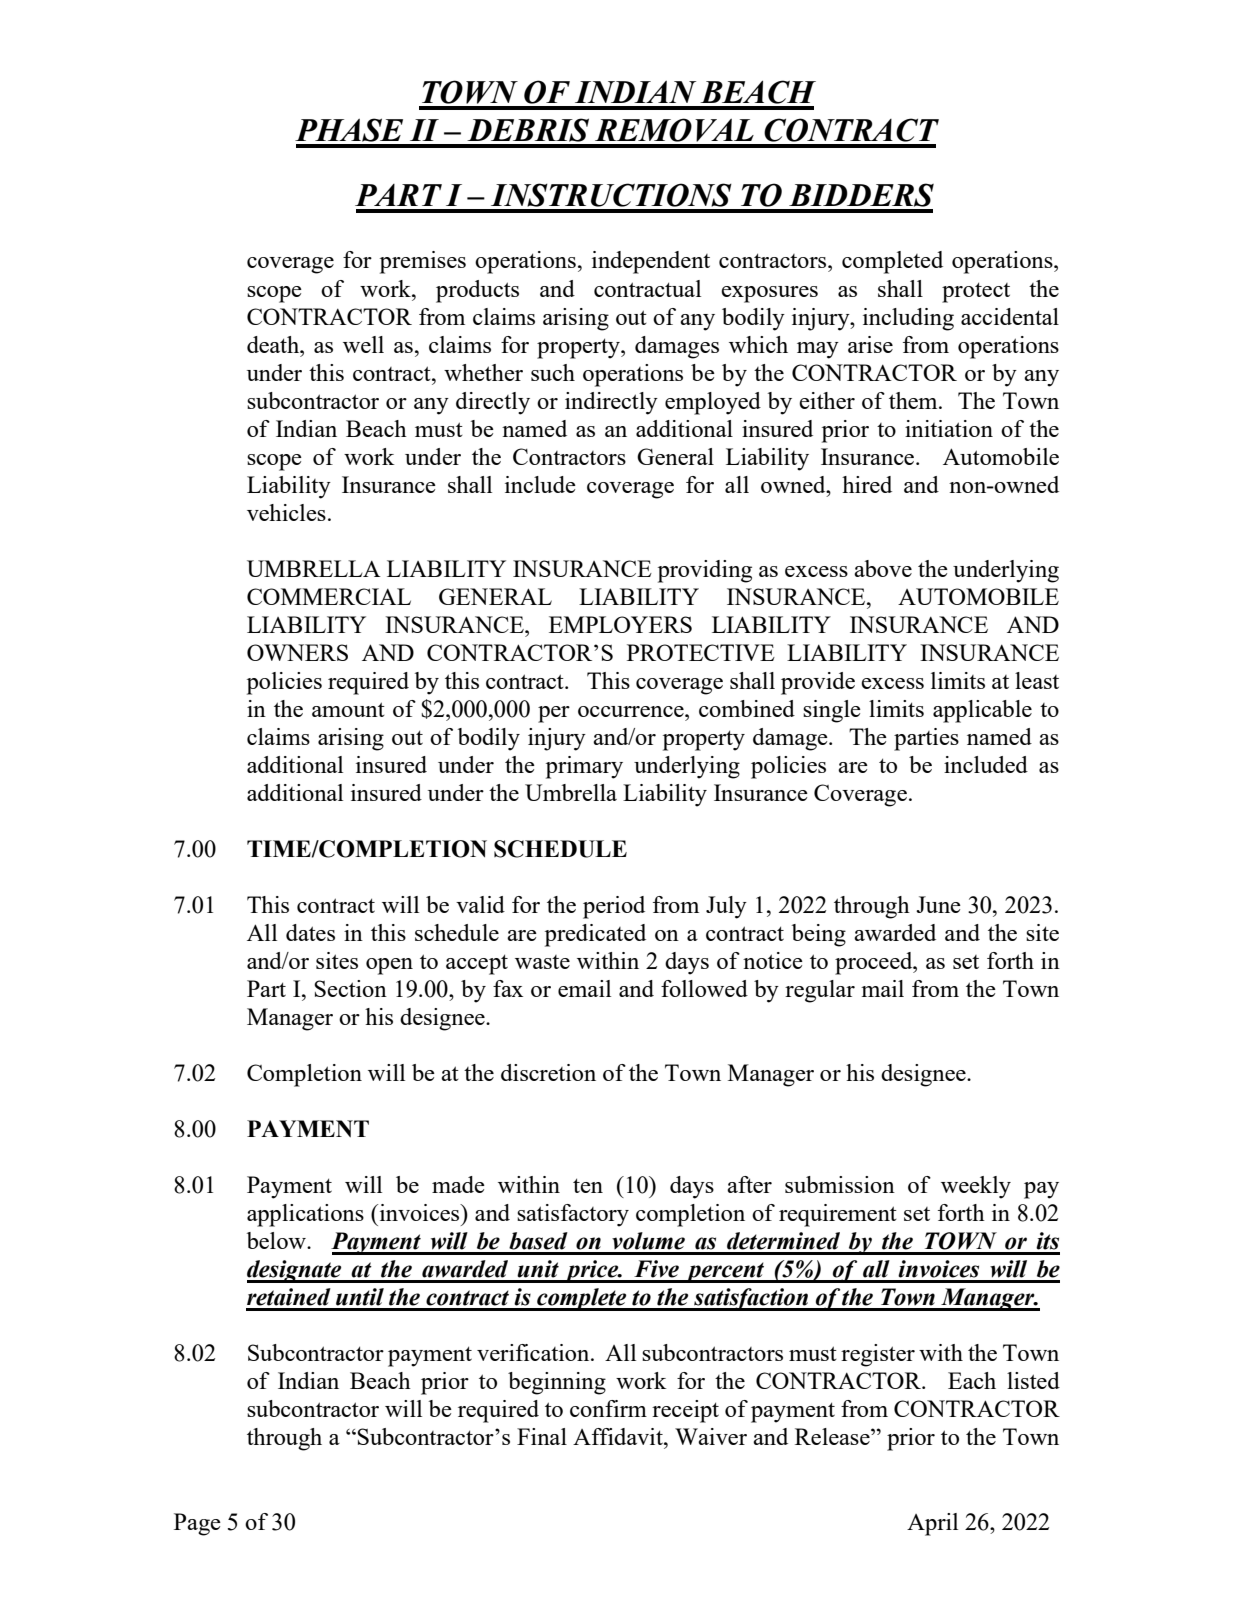  I want to click on primary, so click(584, 767).
